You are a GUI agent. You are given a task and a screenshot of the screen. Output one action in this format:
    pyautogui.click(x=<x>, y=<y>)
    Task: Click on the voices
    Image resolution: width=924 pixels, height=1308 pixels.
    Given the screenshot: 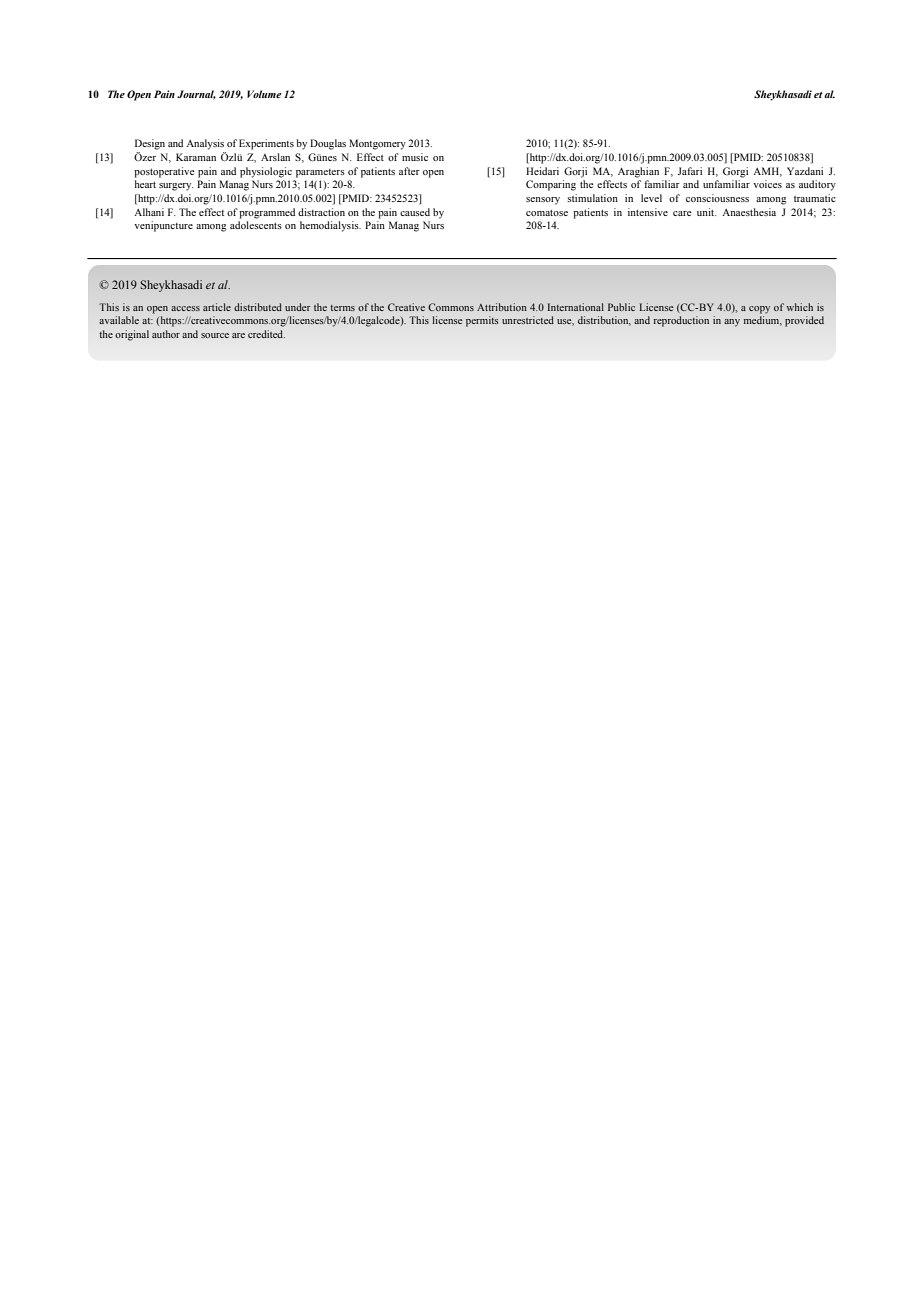 What is the action you would take?
    pyautogui.click(x=767, y=184)
